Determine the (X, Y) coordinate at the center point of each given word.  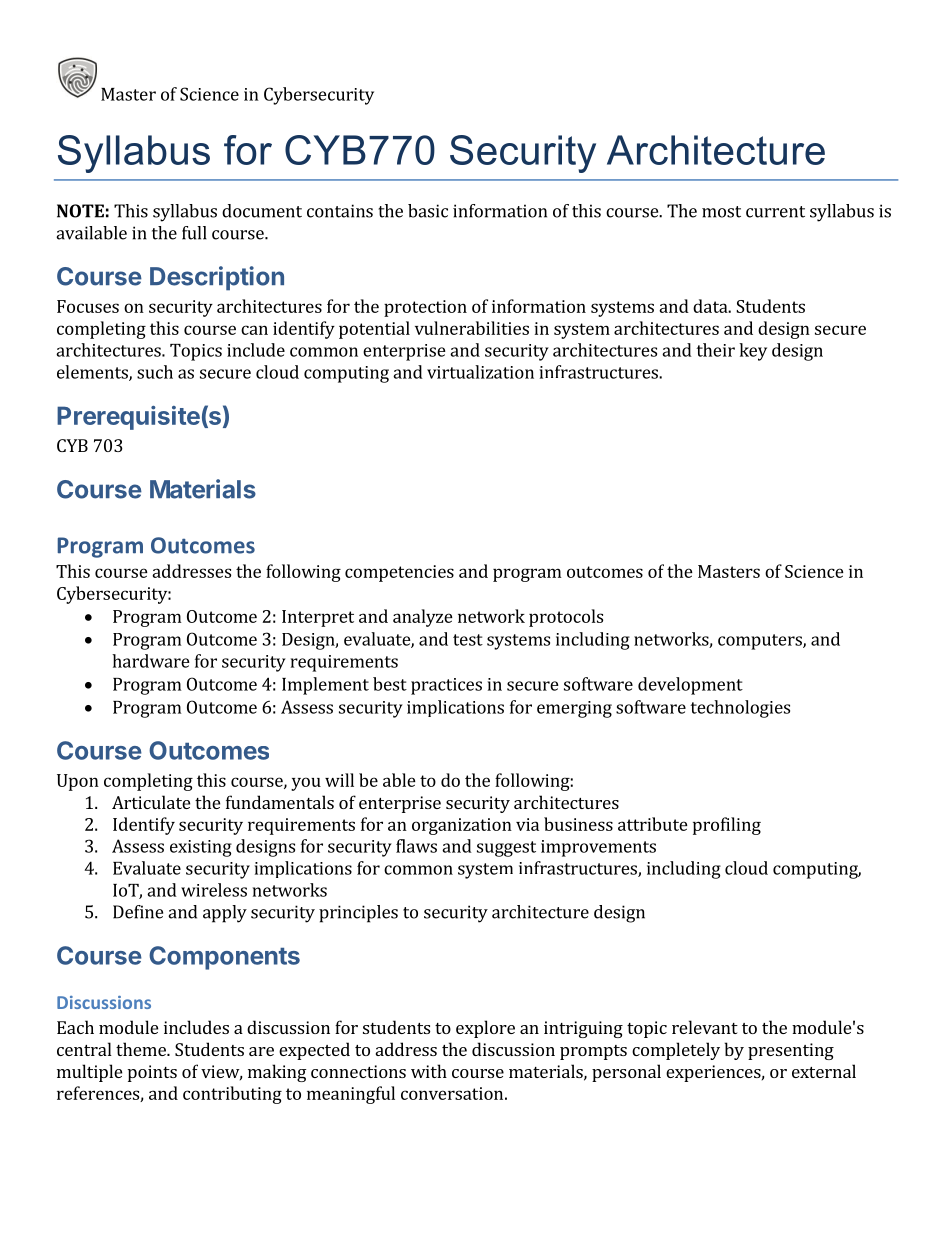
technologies (740, 709)
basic (428, 211)
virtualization (480, 372)
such (155, 372)
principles (358, 914)
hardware (151, 661)
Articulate (151, 802)
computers (761, 642)
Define (138, 912)
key (753, 352)
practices (446, 686)
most (721, 212)
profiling (727, 826)
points (152, 1073)
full (194, 233)
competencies (399, 573)
